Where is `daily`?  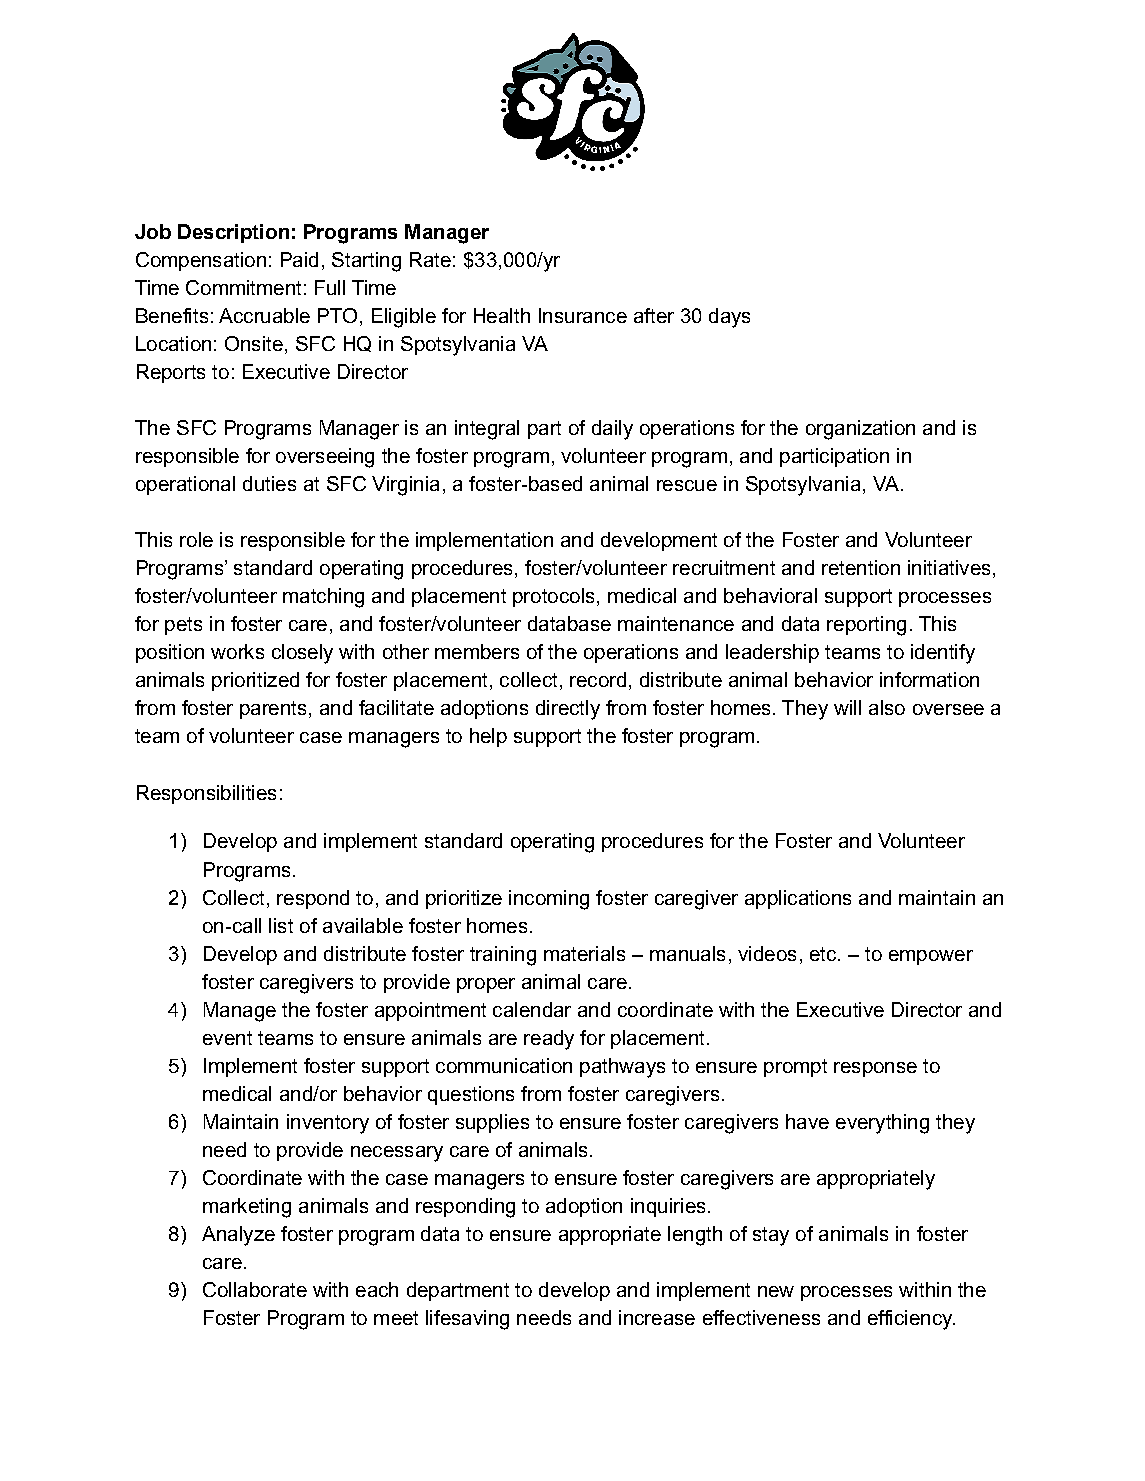
daily is located at coordinates (612, 430).
